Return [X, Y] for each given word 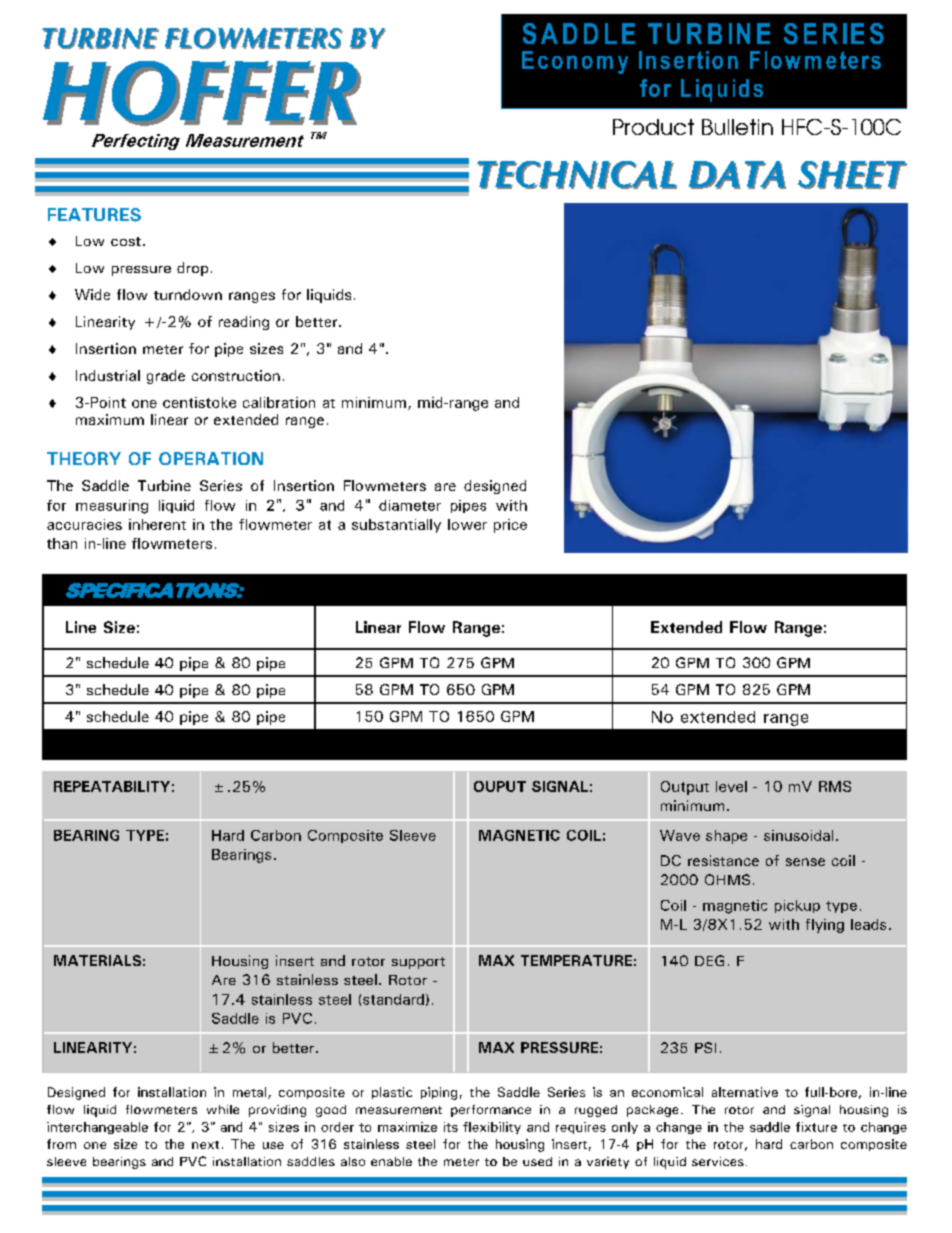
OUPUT [500, 786]
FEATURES [94, 215]
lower [467, 524]
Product [653, 127]
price [510, 526]
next [205, 1145]
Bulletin [737, 127]
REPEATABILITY [112, 786]
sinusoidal [798, 835]
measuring [112, 507]
